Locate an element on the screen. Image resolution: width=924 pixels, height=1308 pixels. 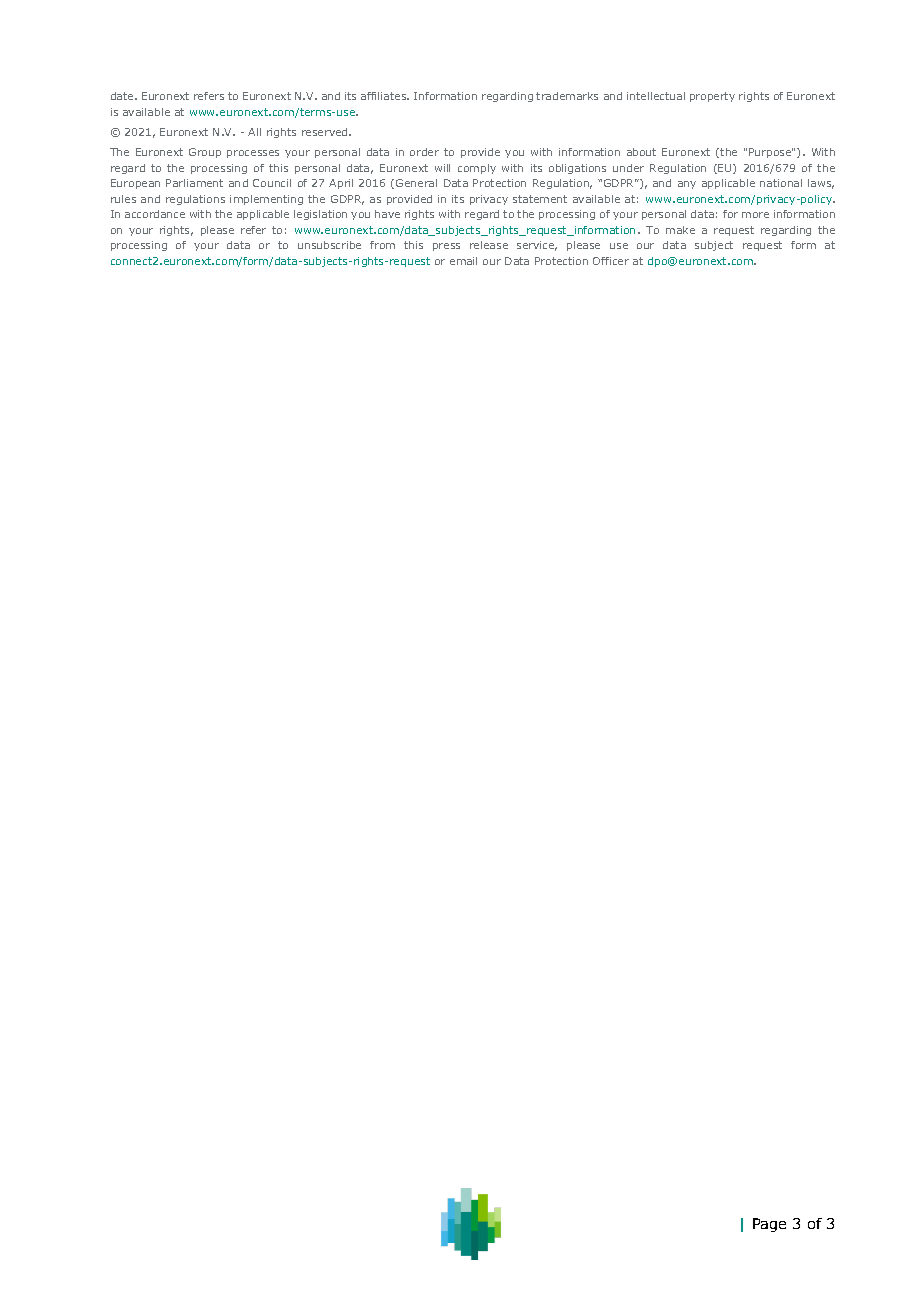
release is located at coordinates (489, 245).
